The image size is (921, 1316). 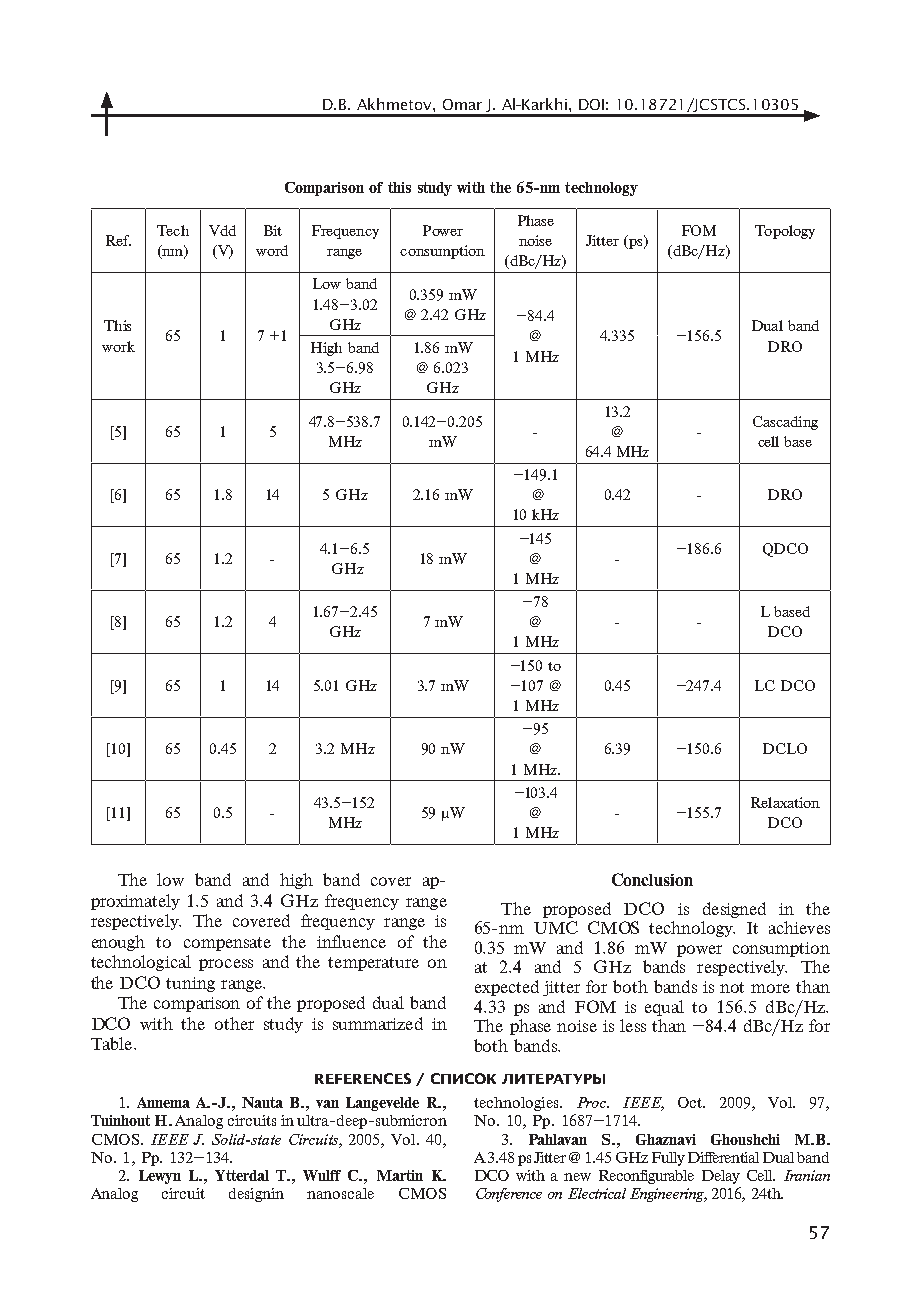 What do you see at coordinates (556, 927) in the screenshot?
I see `UMC` at bounding box center [556, 927].
